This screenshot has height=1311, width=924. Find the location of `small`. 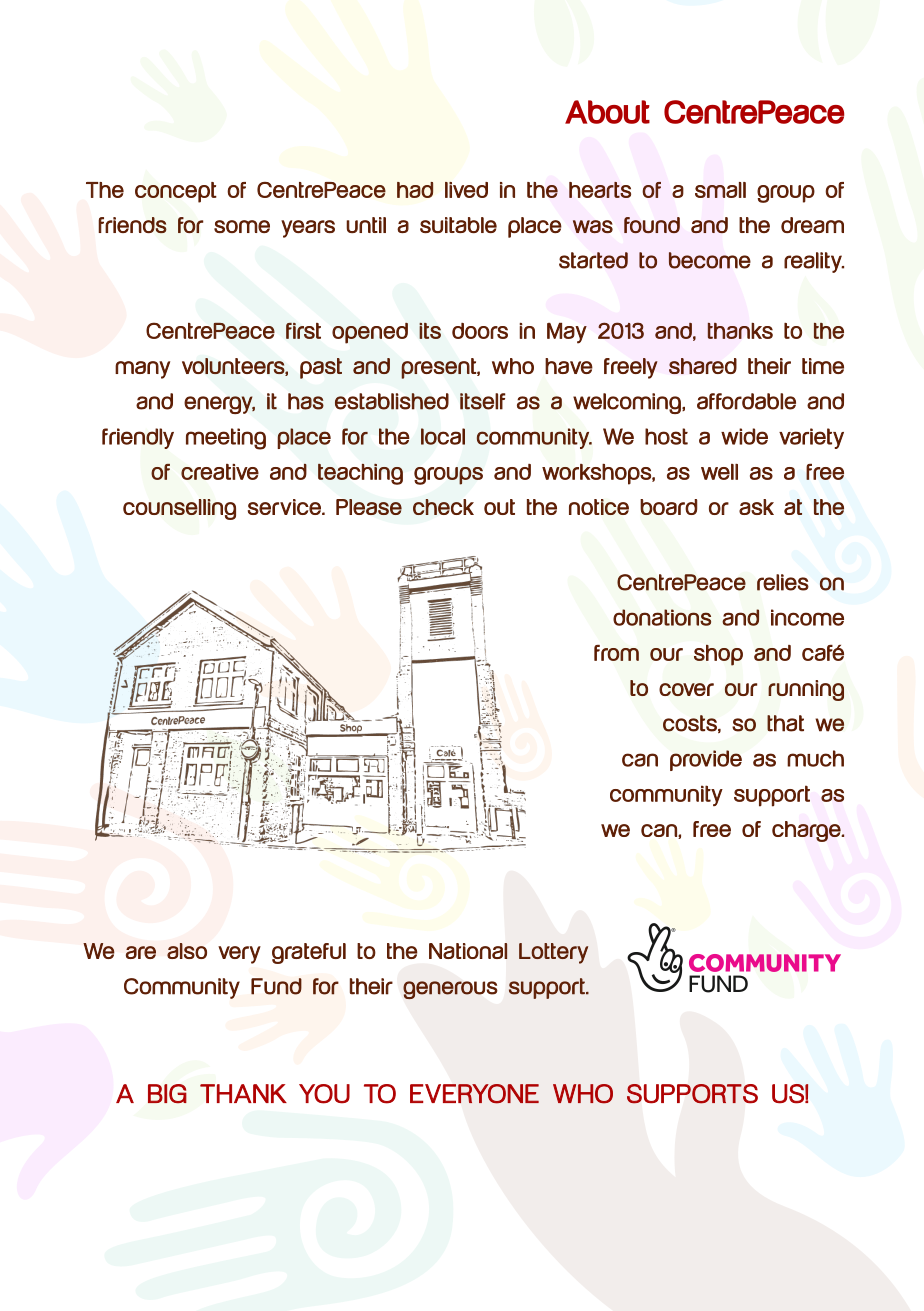

small is located at coordinates (720, 190).
